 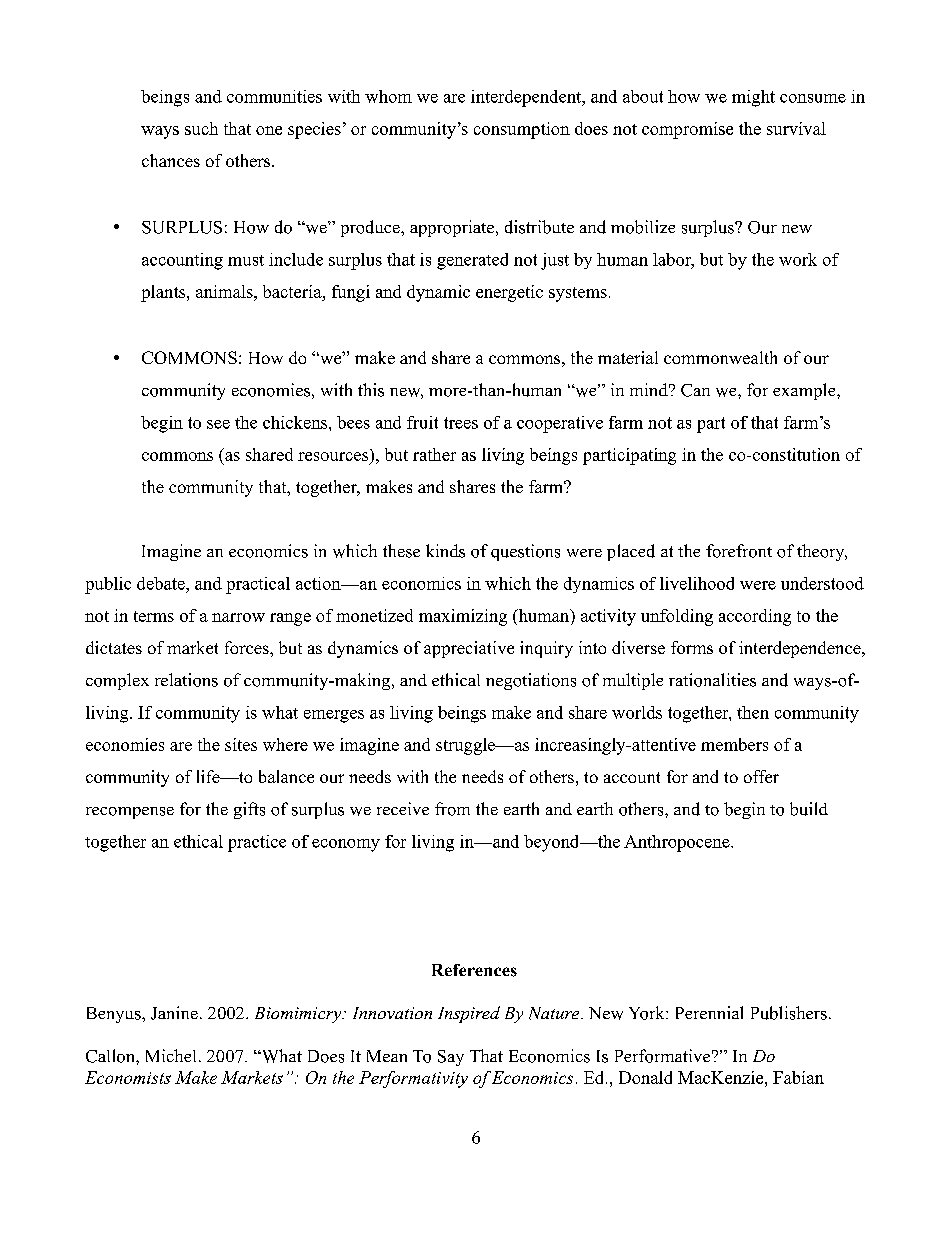 What do you see at coordinates (463, 617) in the screenshot?
I see `maximizing` at bounding box center [463, 617].
